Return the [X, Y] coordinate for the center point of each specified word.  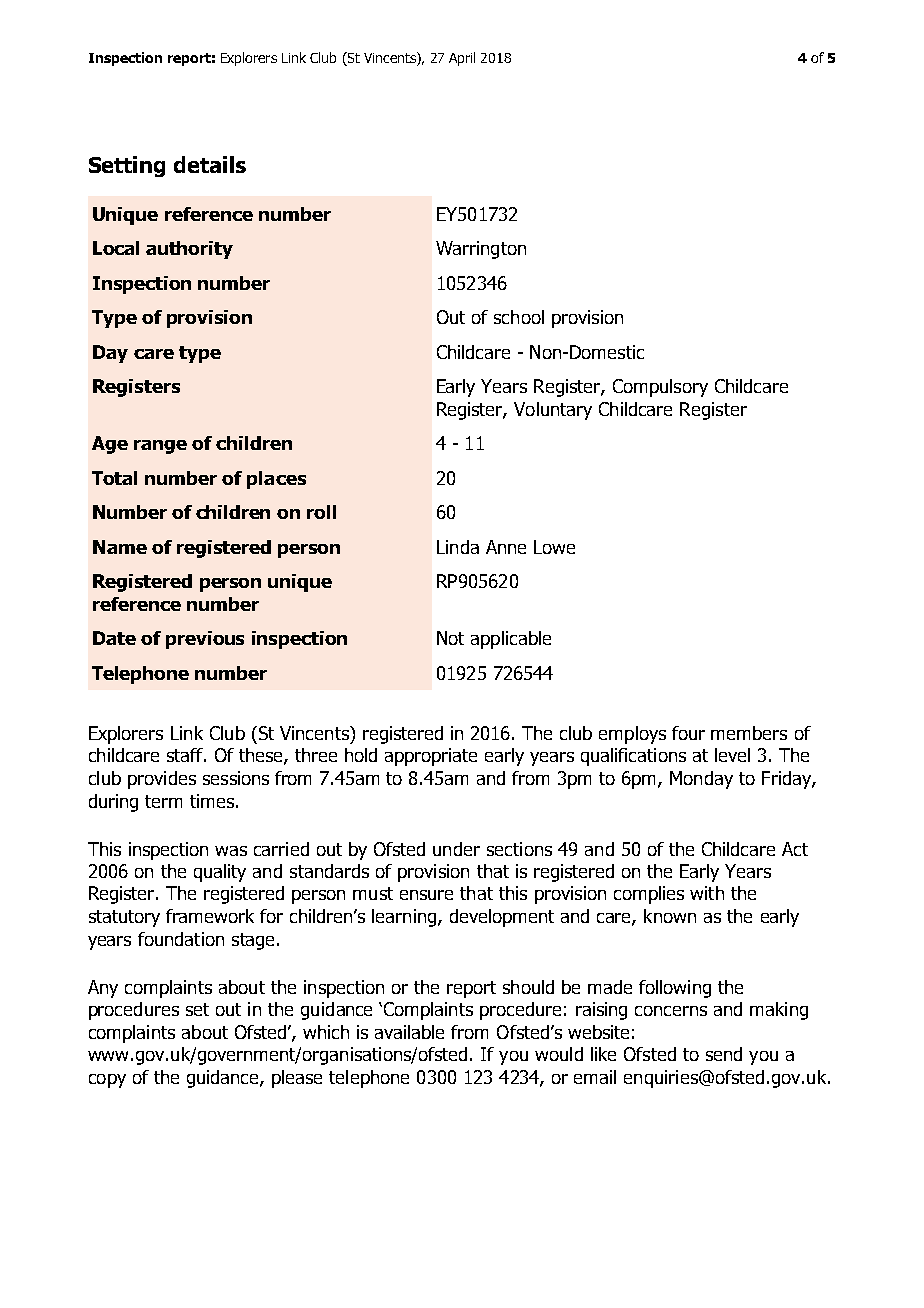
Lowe [554, 547]
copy [107, 1081]
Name [120, 547]
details [210, 164]
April [462, 59]
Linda [458, 547]
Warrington [481, 250]
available [409, 1032]
